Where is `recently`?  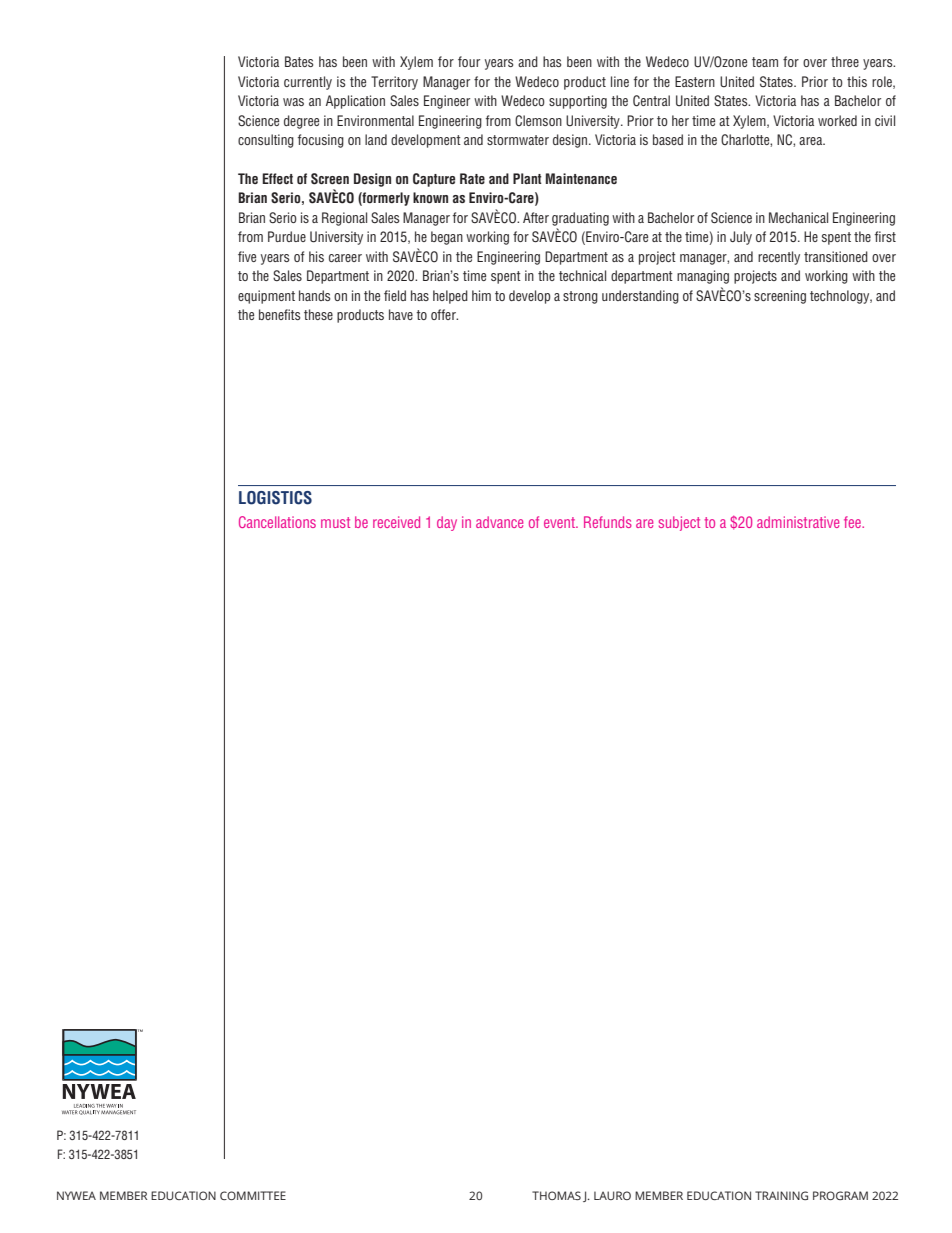 recently is located at coordinates (779, 258).
